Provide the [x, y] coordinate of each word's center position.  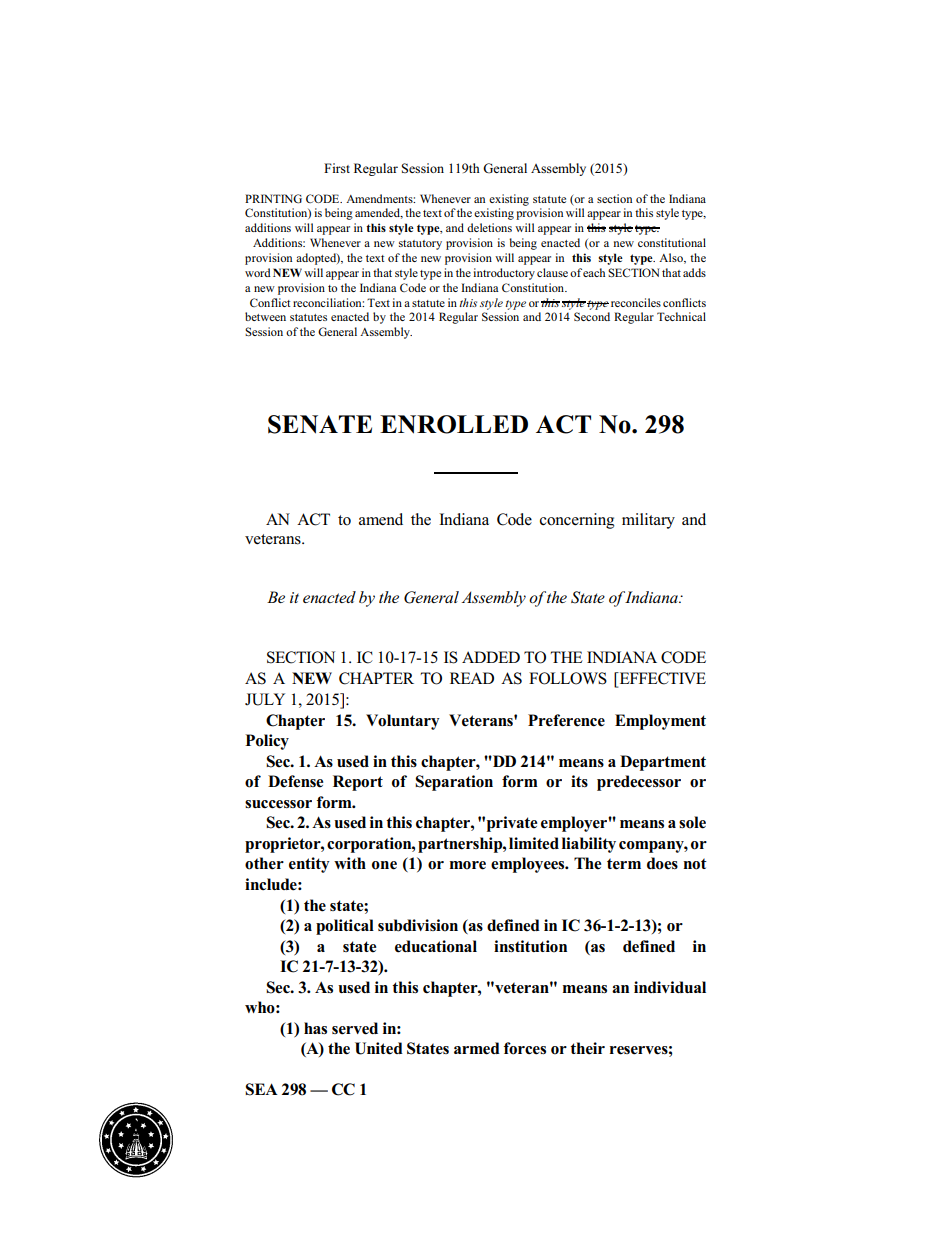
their [587, 1048]
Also [672, 258]
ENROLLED [454, 424]
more [468, 865]
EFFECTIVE [661, 679]
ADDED [491, 657]
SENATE [320, 424]
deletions [489, 227]
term [624, 864]
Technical [681, 316]
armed [477, 1048]
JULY [265, 699]
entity [309, 865]
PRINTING [273, 199]
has [315, 1028]
